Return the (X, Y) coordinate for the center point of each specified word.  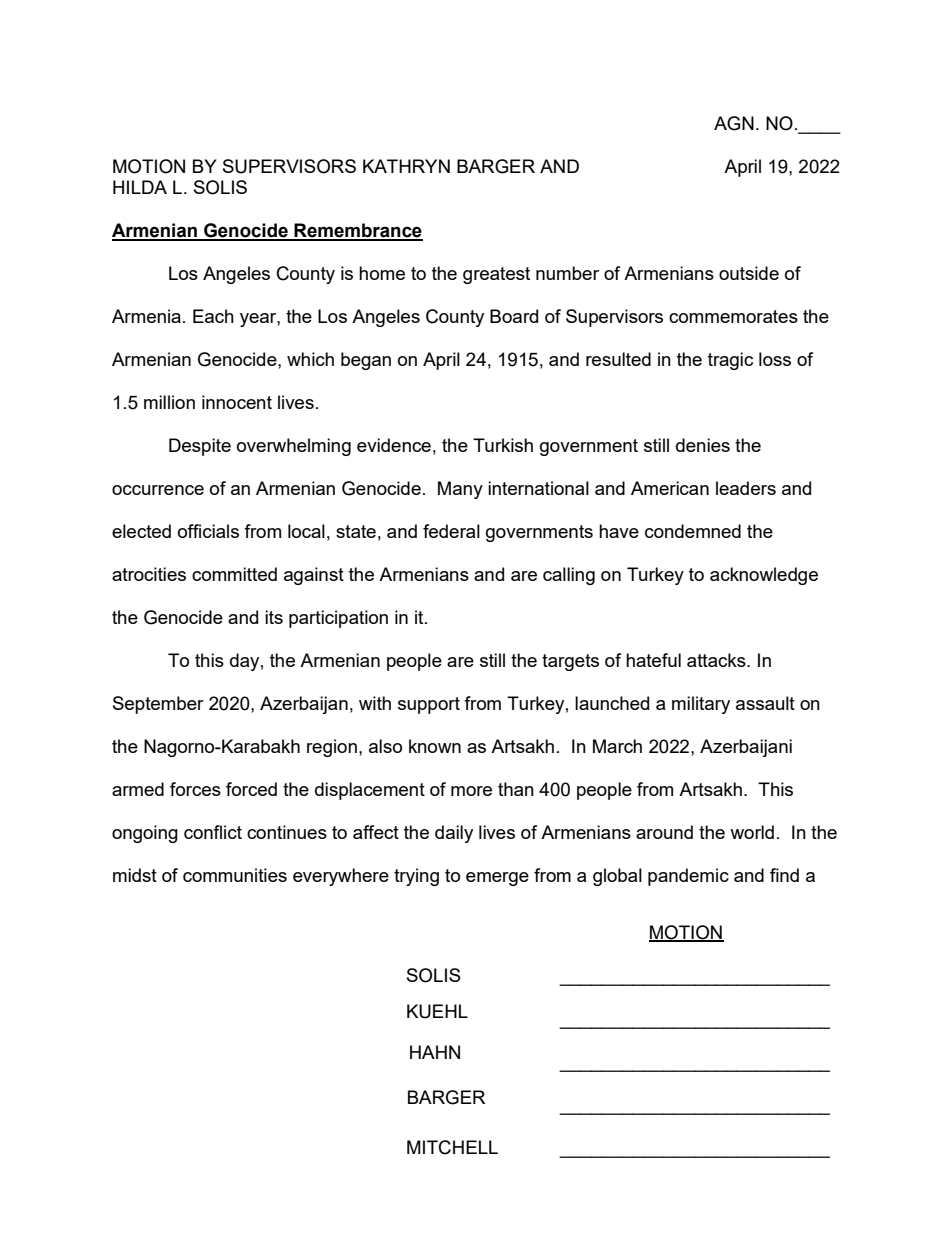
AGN (734, 123)
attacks (717, 660)
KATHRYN (406, 166)
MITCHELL (452, 1147)
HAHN (435, 1052)
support (429, 705)
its (274, 617)
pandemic (688, 877)
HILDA (140, 187)
